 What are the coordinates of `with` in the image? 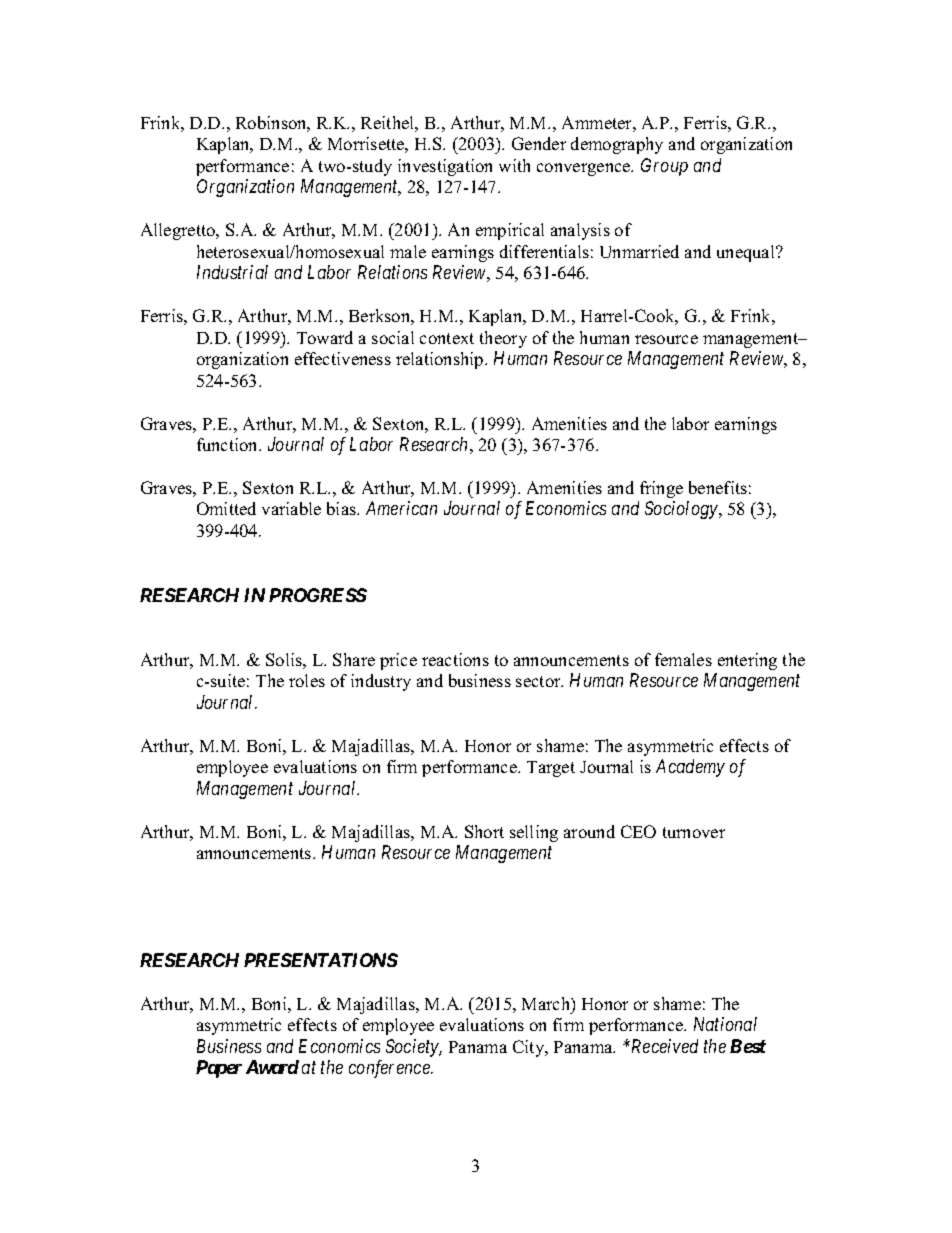 It's located at (514, 165).
